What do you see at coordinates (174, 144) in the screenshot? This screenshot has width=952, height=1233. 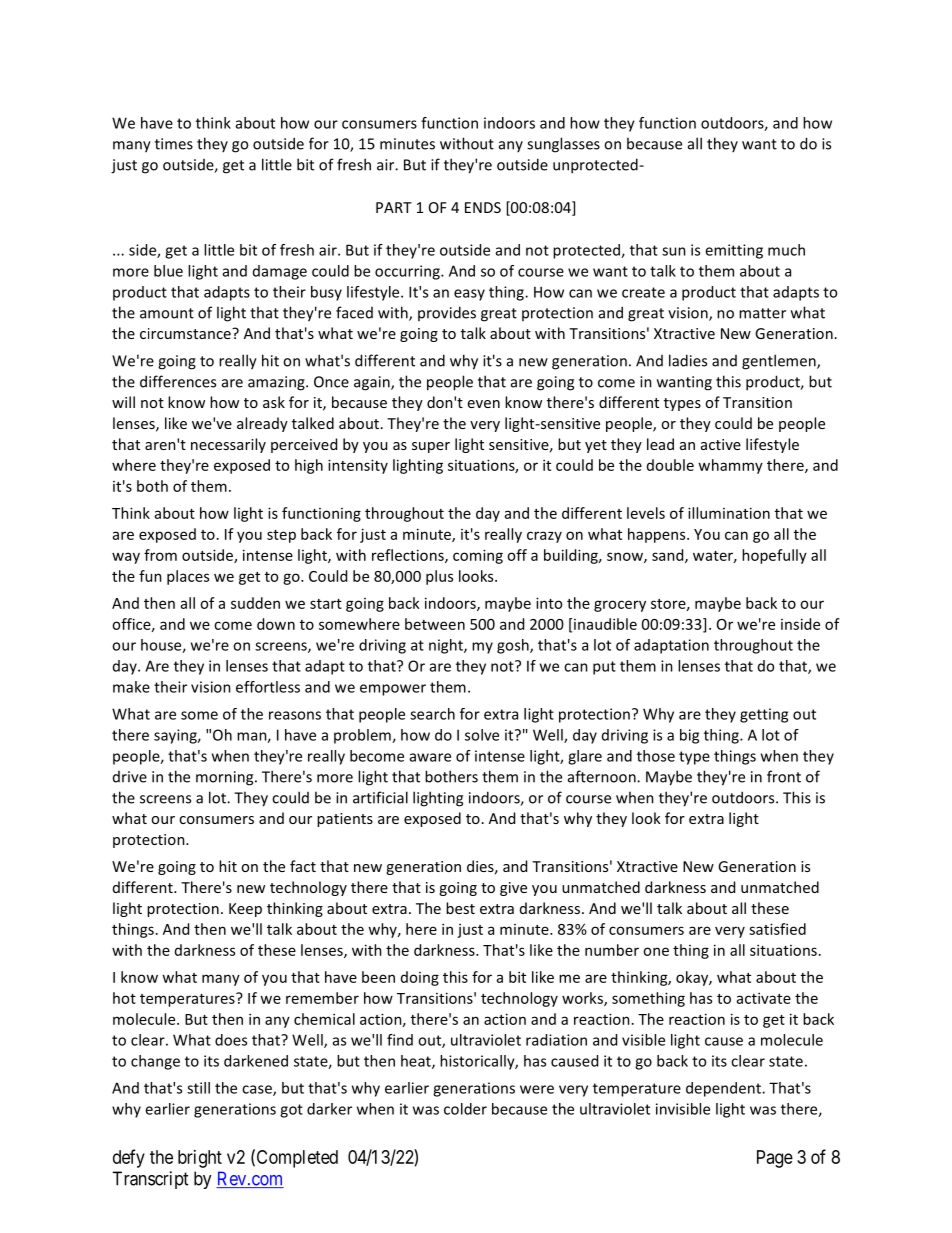 I see `times` at bounding box center [174, 144].
